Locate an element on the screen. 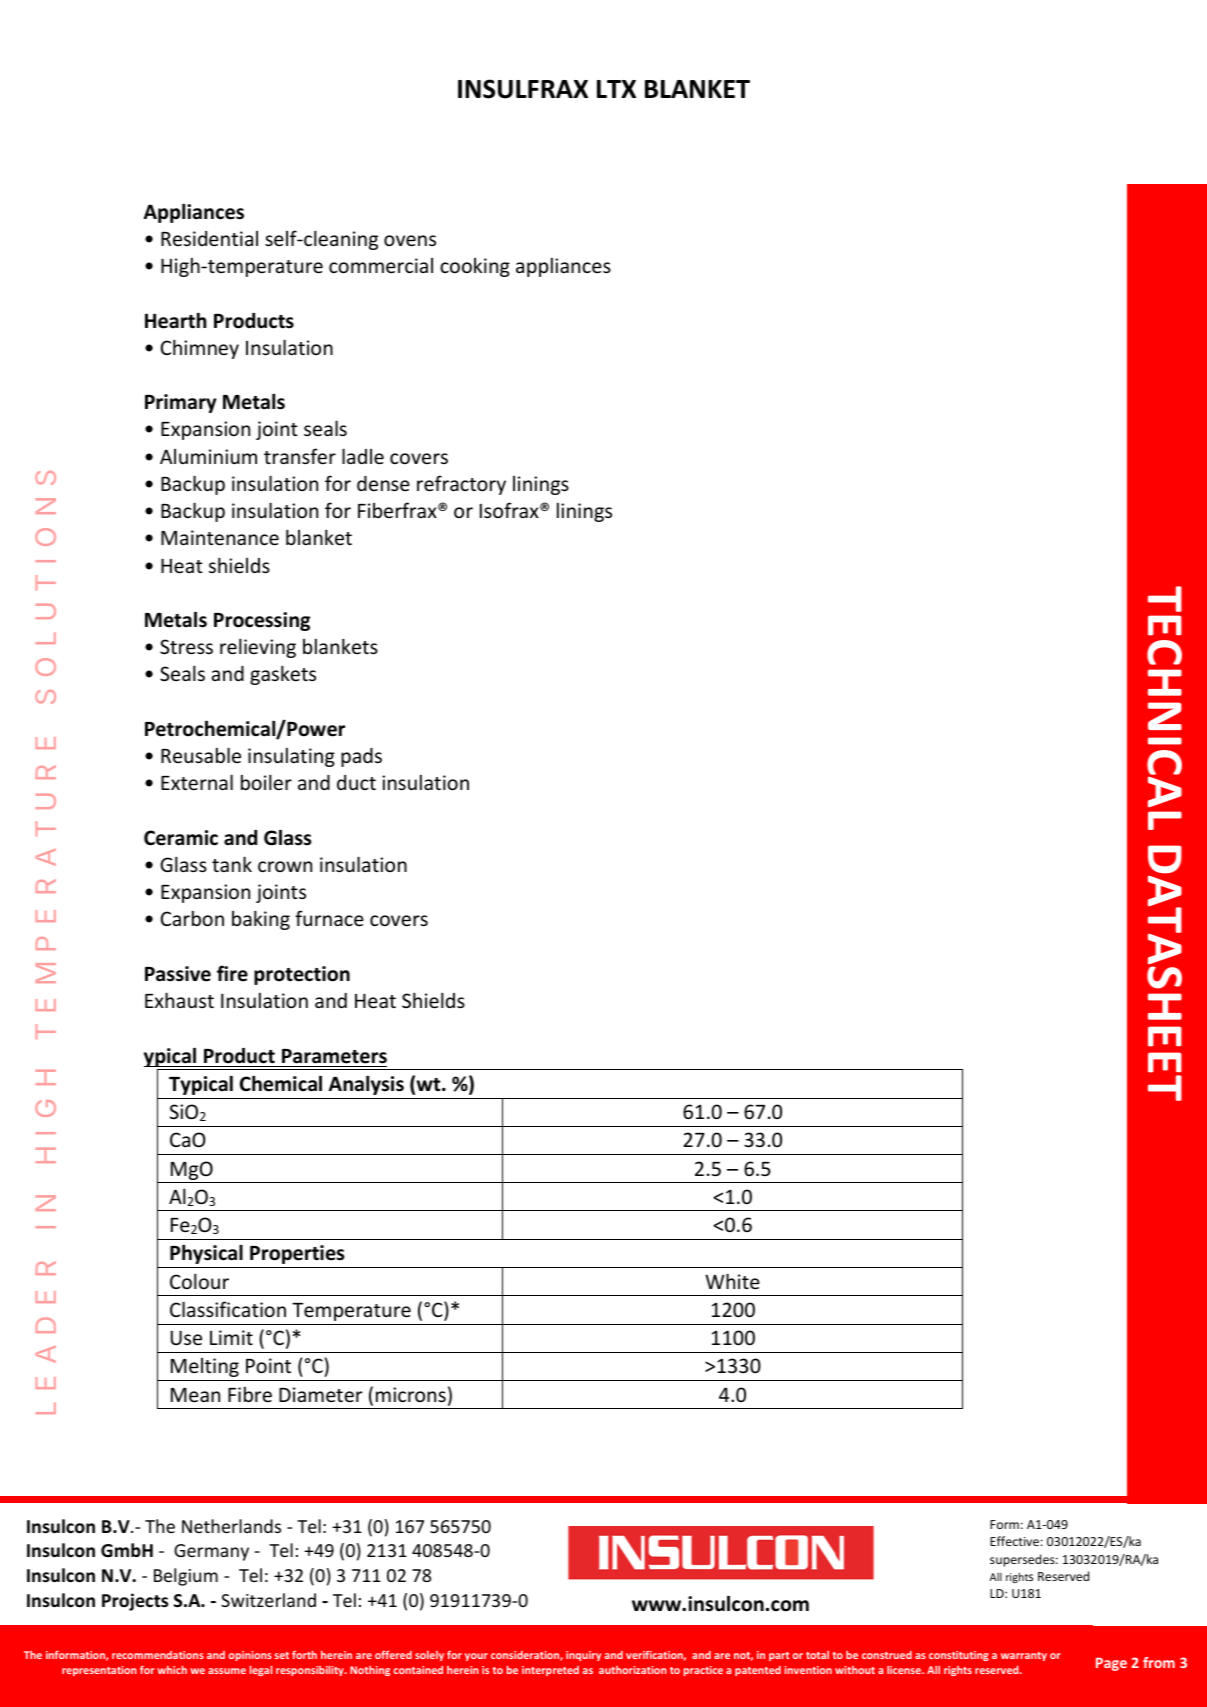 This screenshot has width=1207, height=1707. warranty is located at coordinates (1024, 1656).
